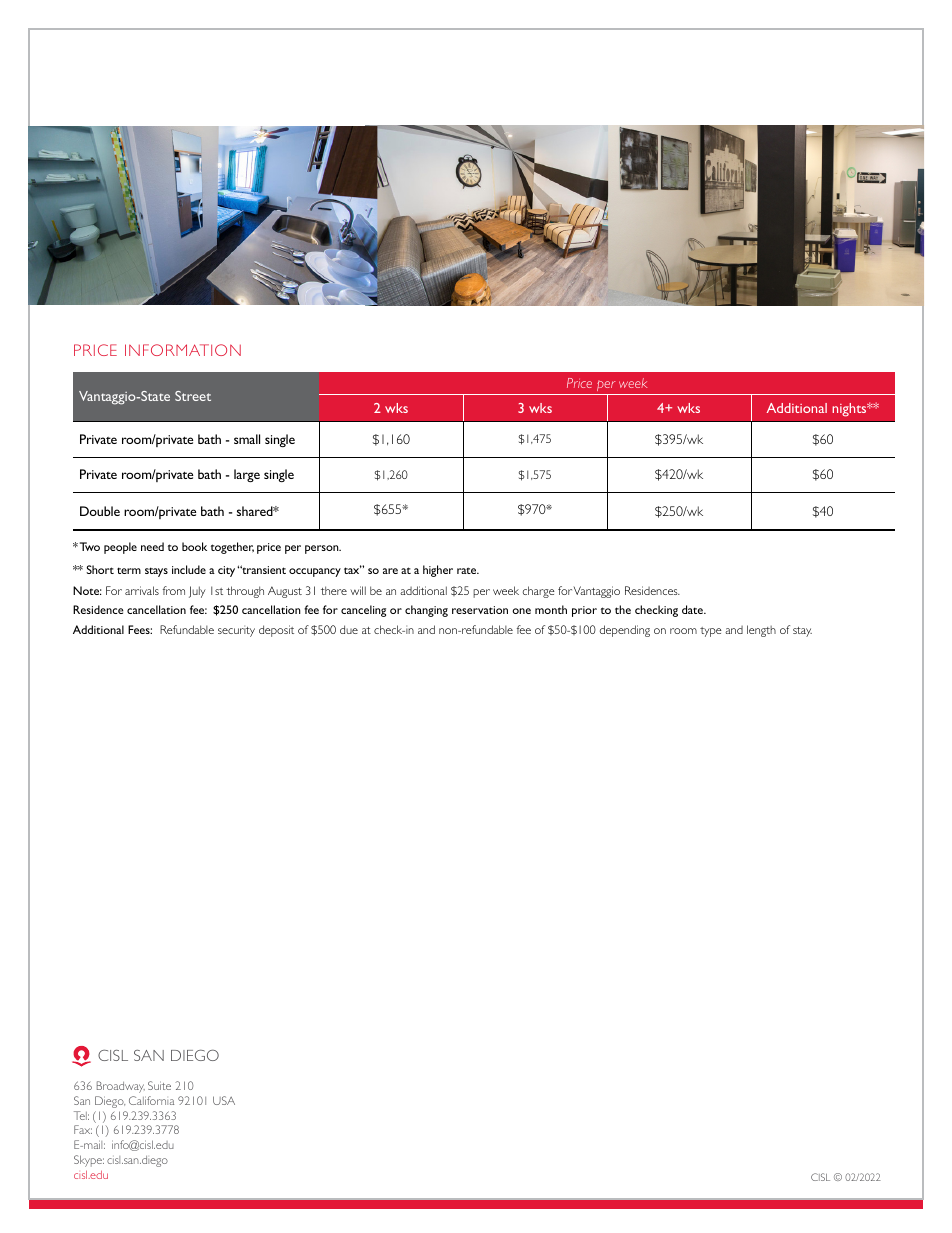 This document has height=1233, width=952. What do you see at coordinates (468, 570) in the document?
I see `rate` at bounding box center [468, 570].
